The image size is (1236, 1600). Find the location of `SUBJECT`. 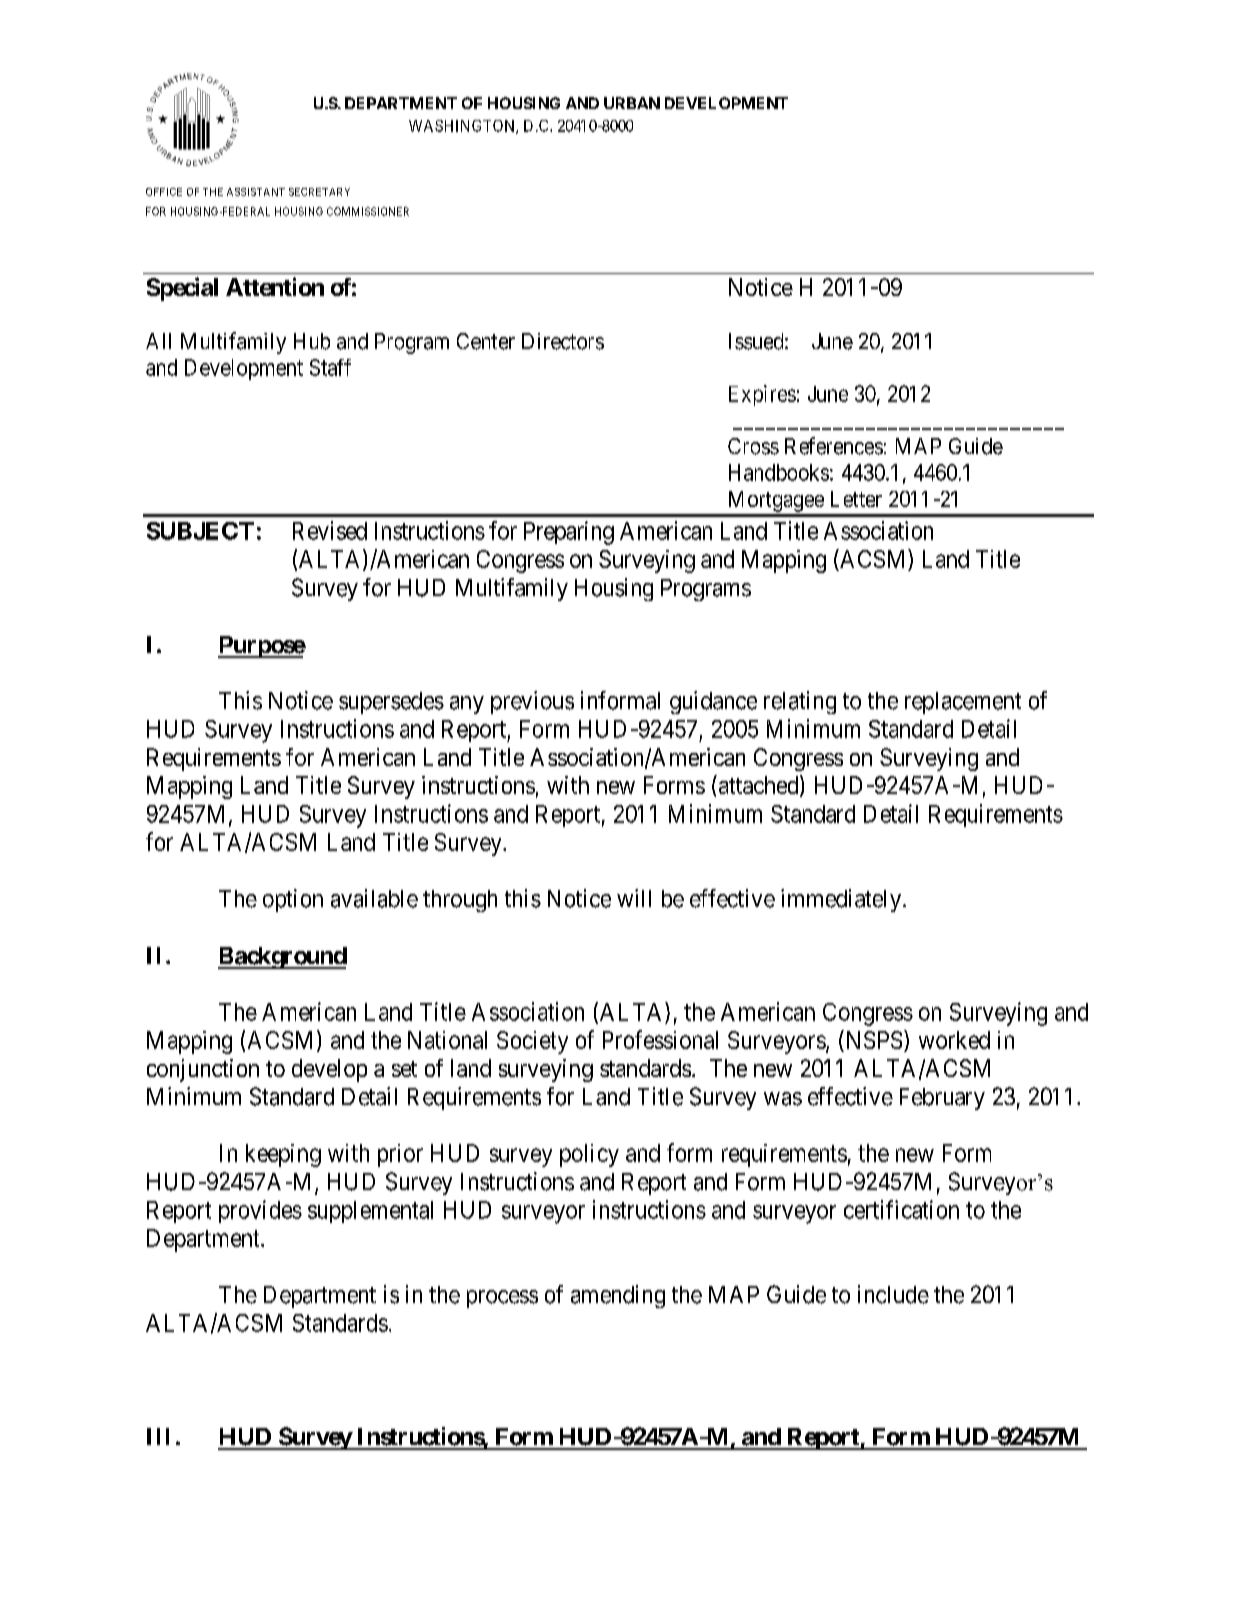

SUBJECT is located at coordinates (200, 531).
